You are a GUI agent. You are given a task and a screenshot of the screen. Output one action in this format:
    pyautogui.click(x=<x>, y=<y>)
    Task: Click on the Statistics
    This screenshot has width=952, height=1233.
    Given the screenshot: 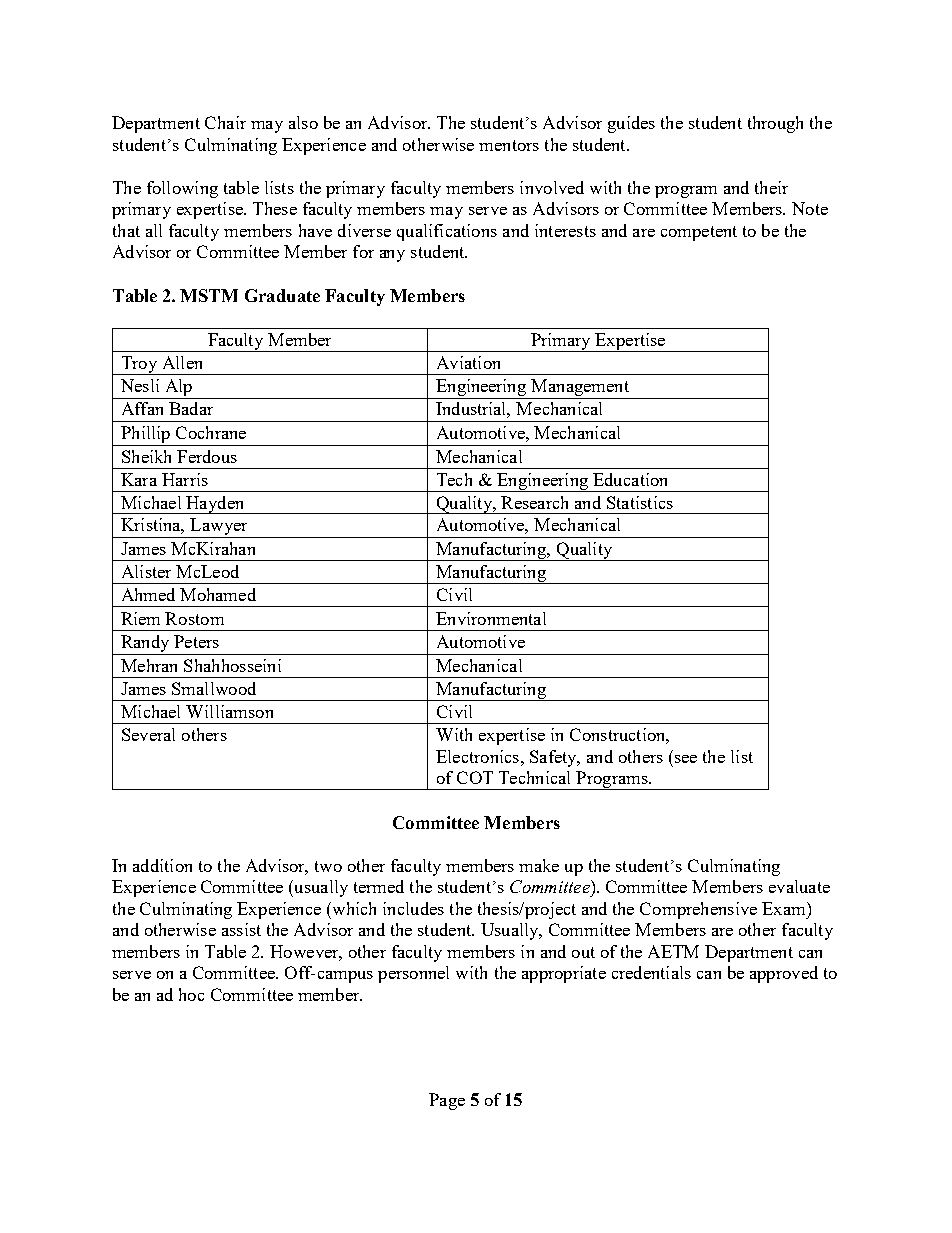 What is the action you would take?
    pyautogui.click(x=640, y=502)
